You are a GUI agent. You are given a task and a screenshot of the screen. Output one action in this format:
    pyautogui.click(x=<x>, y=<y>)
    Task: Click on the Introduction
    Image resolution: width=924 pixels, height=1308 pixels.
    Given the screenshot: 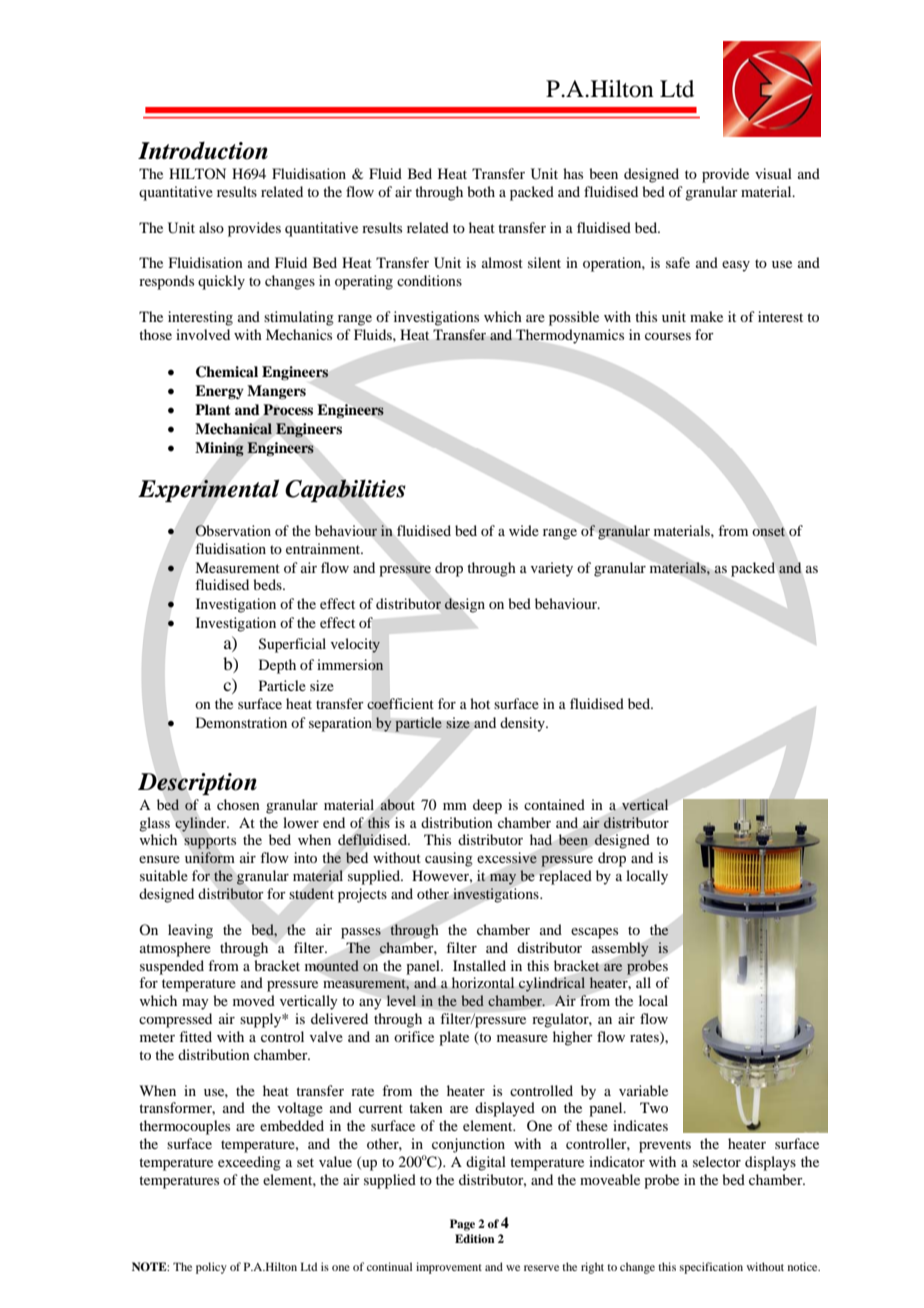 What is the action you would take?
    pyautogui.click(x=203, y=150)
